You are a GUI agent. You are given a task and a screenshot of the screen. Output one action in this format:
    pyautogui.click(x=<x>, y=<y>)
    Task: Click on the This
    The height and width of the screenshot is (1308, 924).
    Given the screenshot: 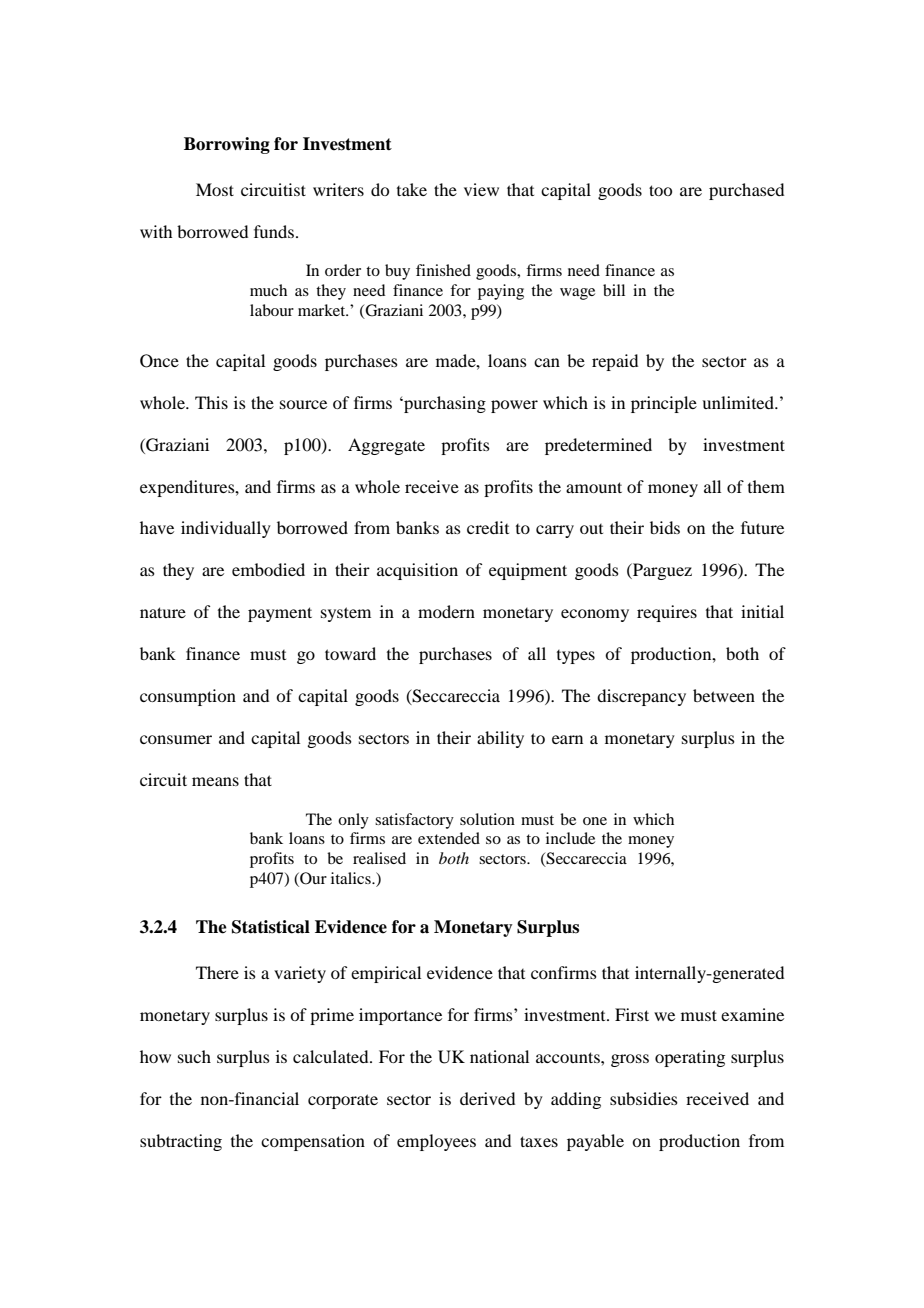 What is the action you would take?
    pyautogui.click(x=211, y=402)
